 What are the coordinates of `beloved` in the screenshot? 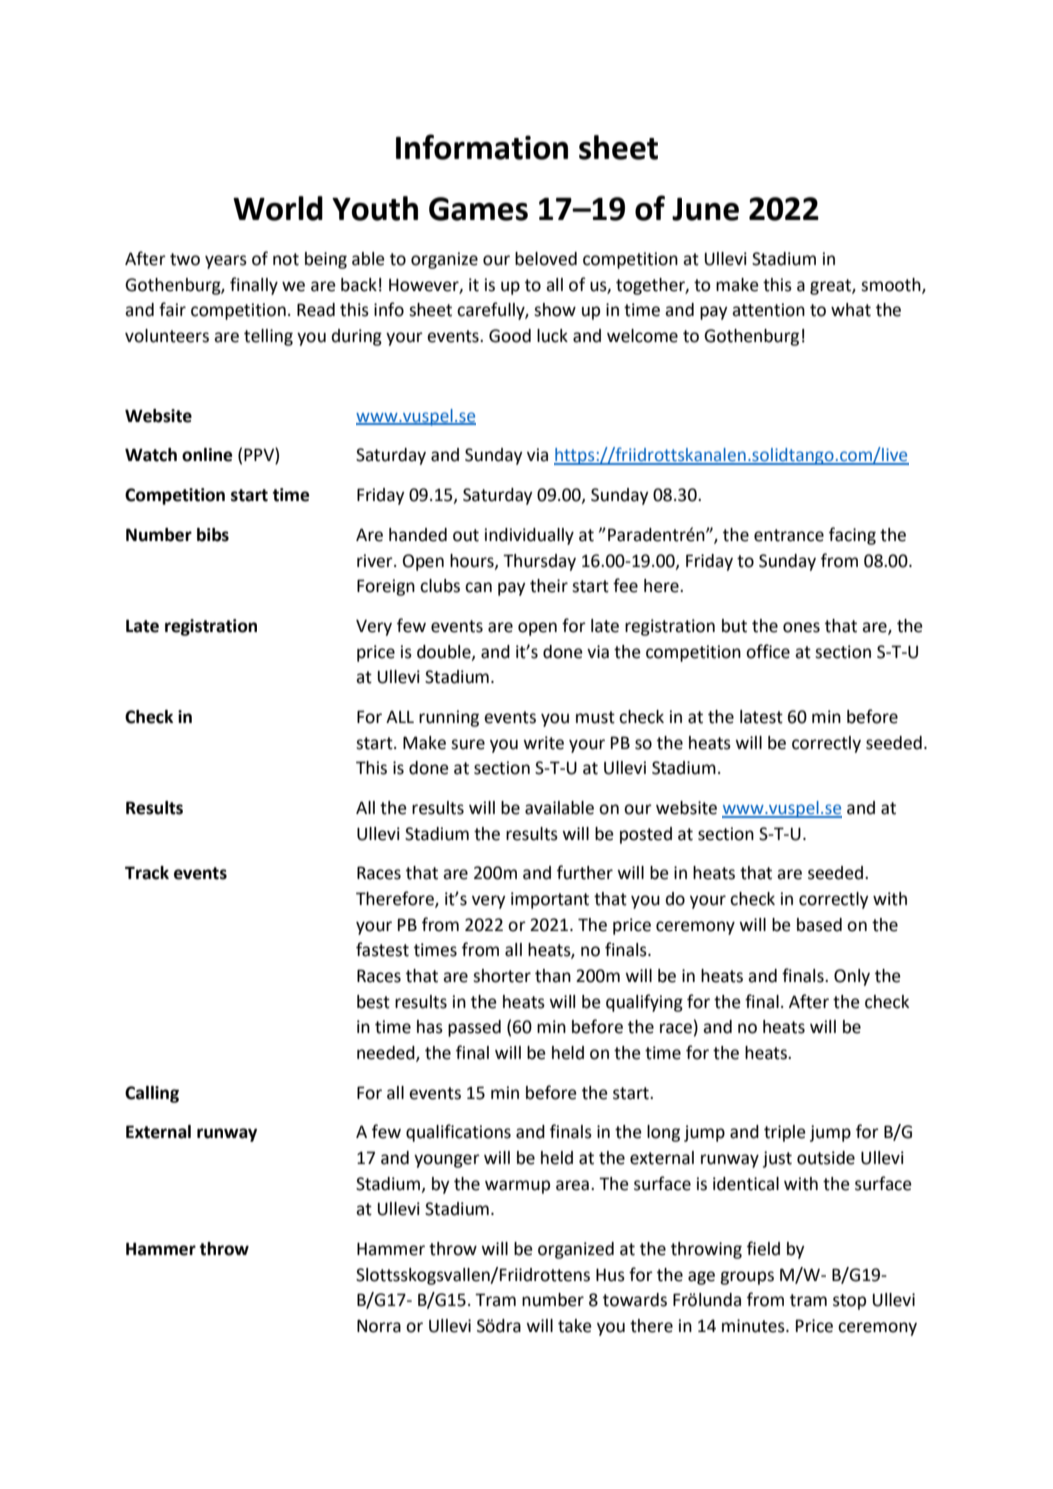 It's located at (546, 259).
